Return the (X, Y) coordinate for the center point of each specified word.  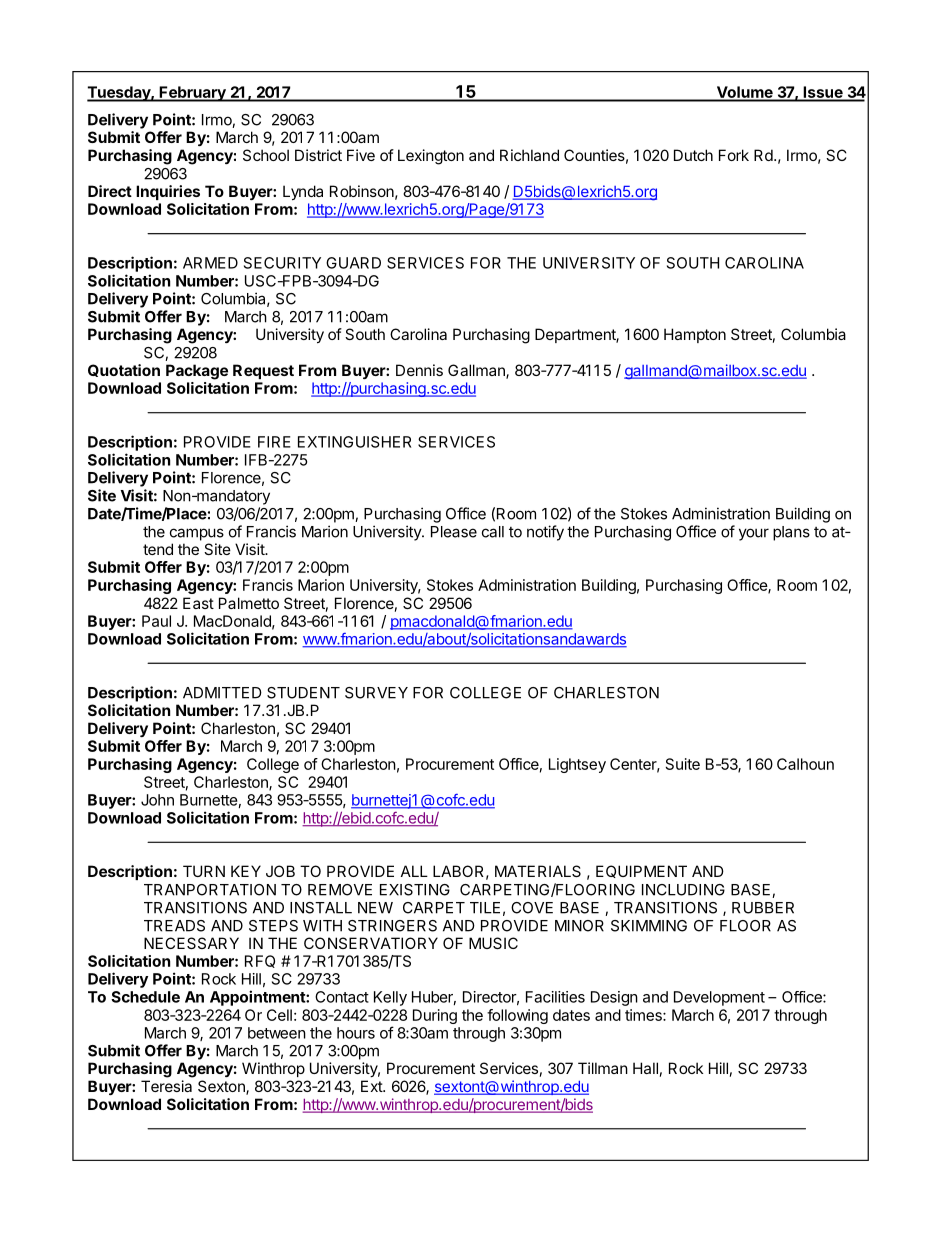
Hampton (695, 335)
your (754, 534)
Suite (683, 764)
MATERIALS (538, 871)
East (198, 603)
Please (454, 532)
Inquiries (168, 192)
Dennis (419, 370)
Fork (734, 155)
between (277, 1033)
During (435, 1016)
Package (197, 372)
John (157, 800)
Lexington (431, 157)
